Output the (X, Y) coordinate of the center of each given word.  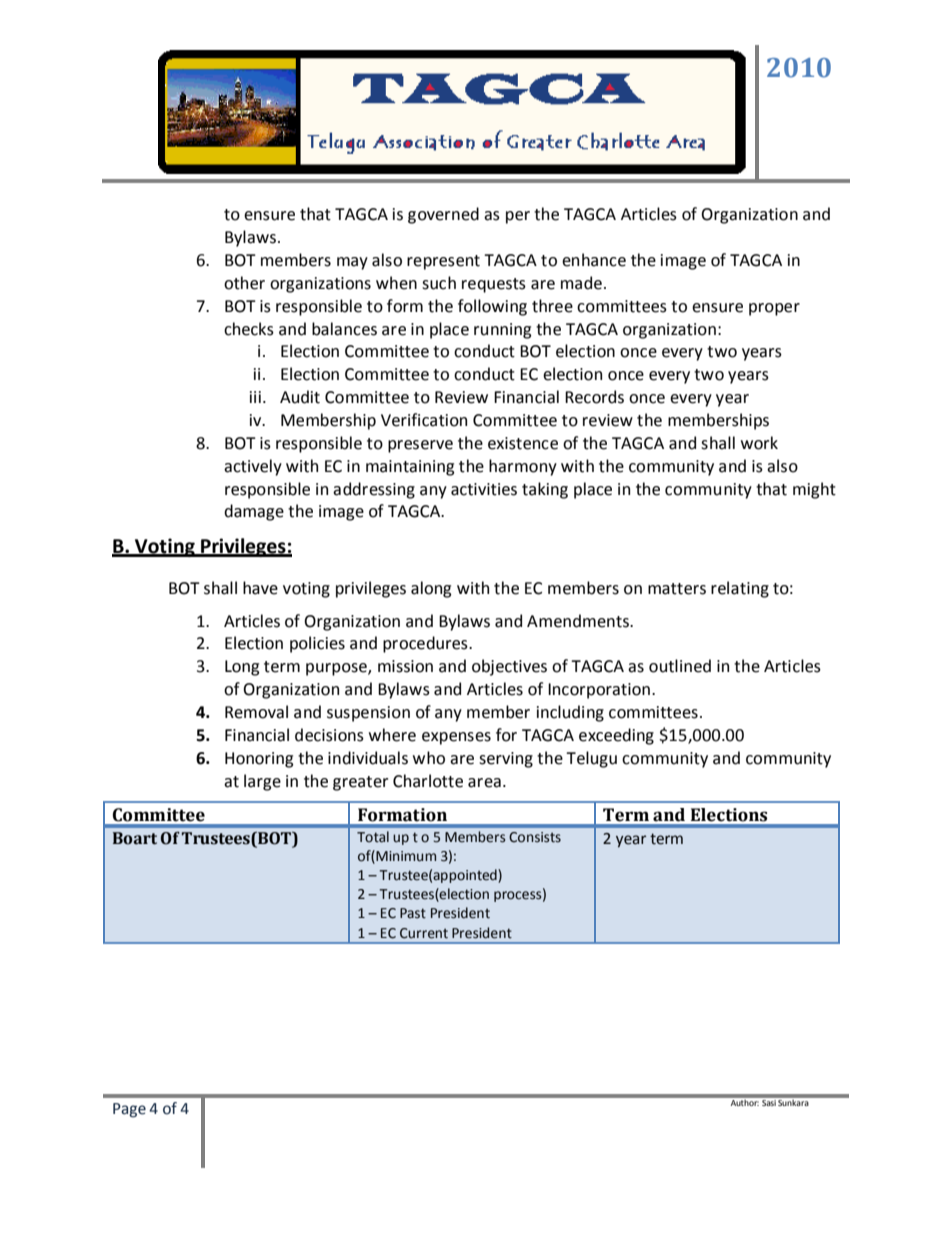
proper (774, 309)
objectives (509, 667)
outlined (680, 666)
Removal (256, 712)
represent (443, 262)
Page (129, 1110)
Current (424, 933)
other (244, 283)
